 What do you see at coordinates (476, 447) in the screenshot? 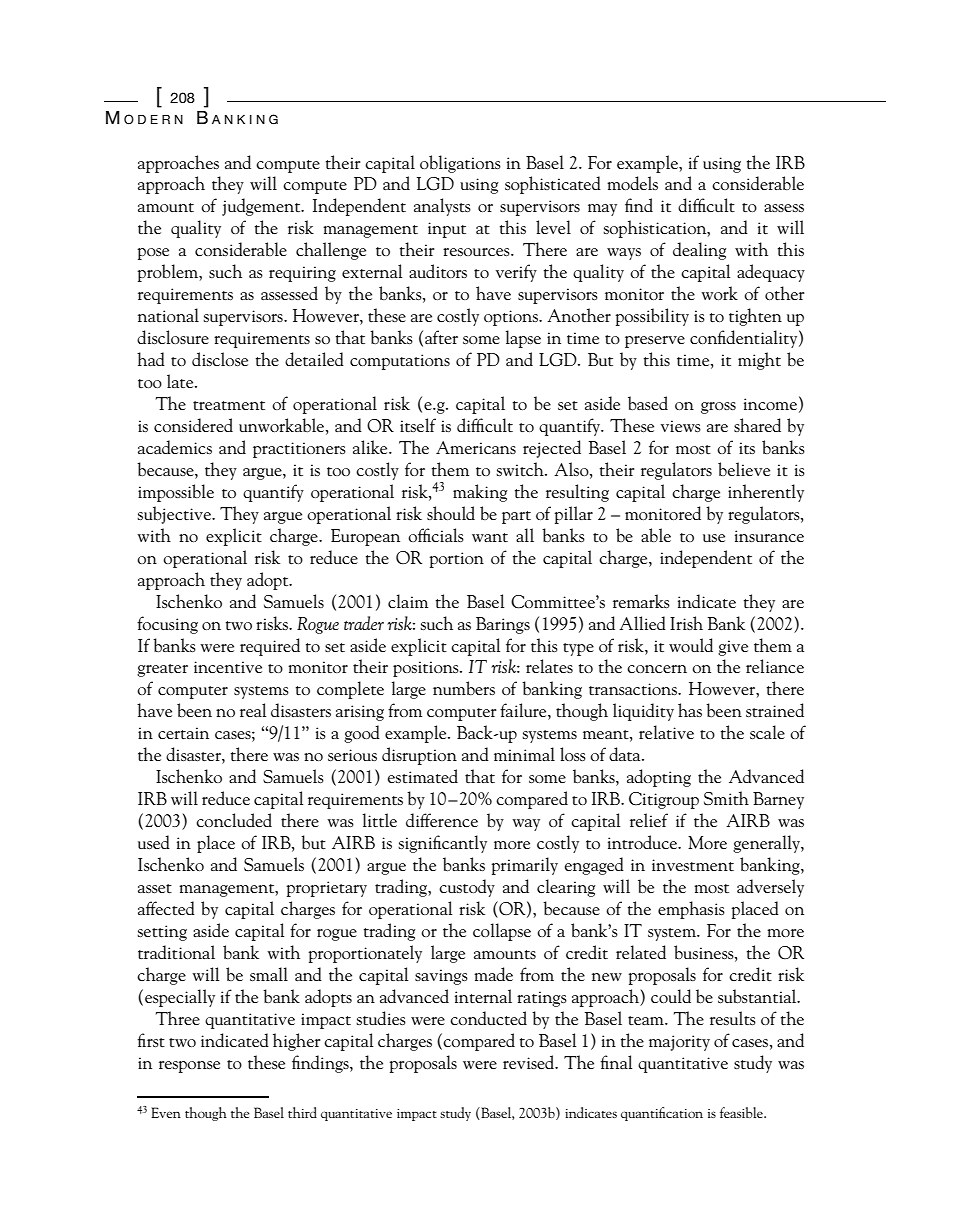
I see `Americans` at bounding box center [476, 447].
